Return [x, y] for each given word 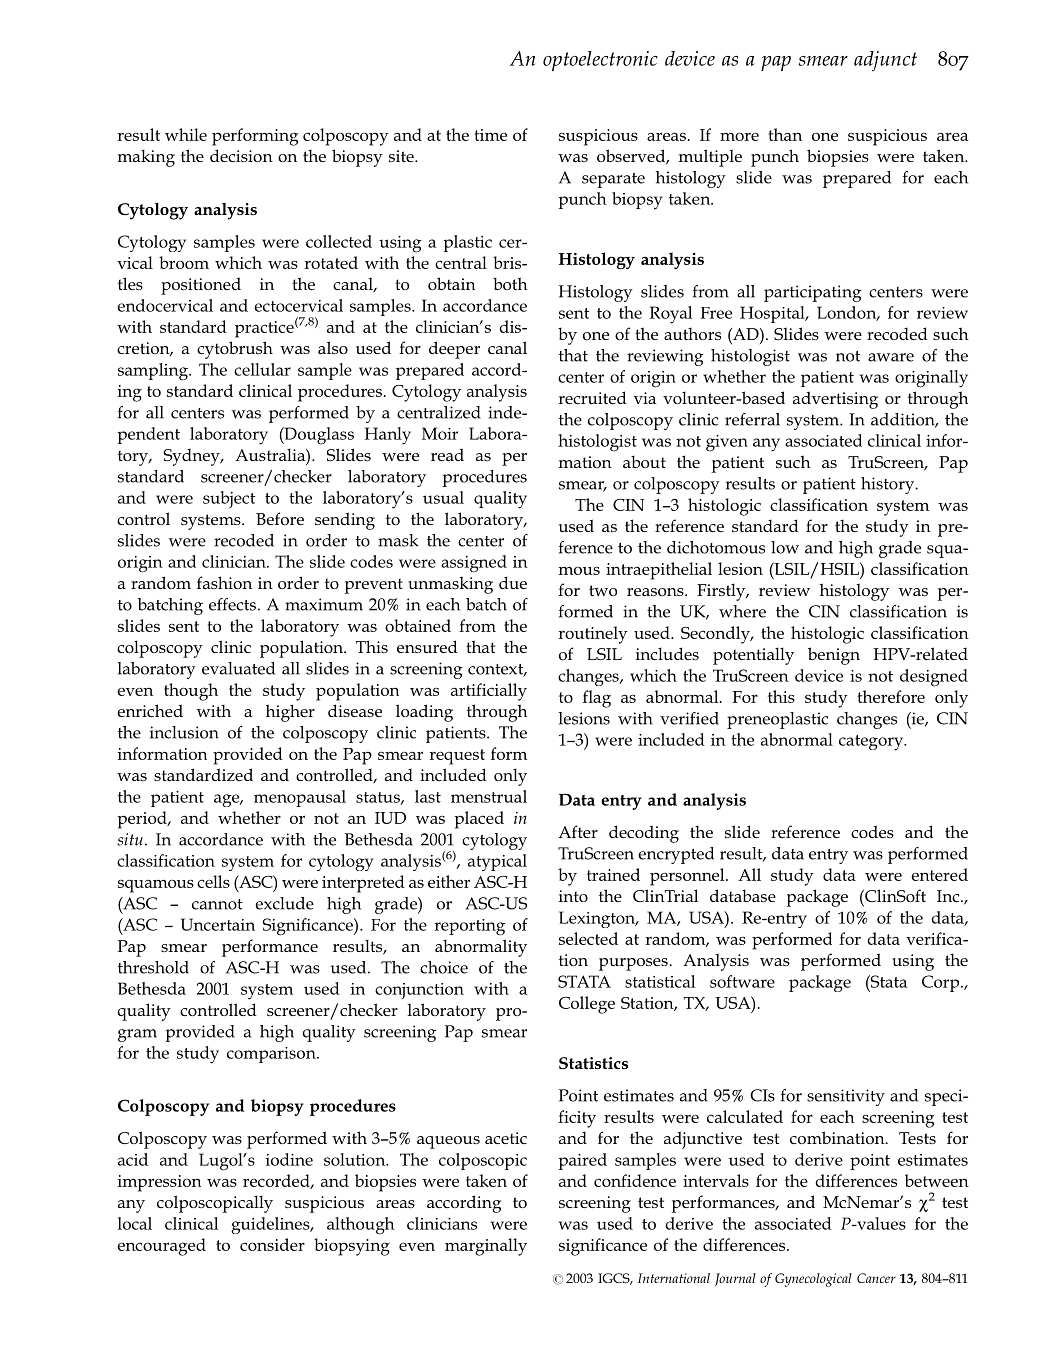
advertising [835, 400]
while [186, 134]
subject [229, 500]
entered [939, 874]
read [447, 454]
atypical [497, 862]
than [785, 134]
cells [213, 881]
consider [272, 1244]
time [490, 135]
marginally [486, 1247]
